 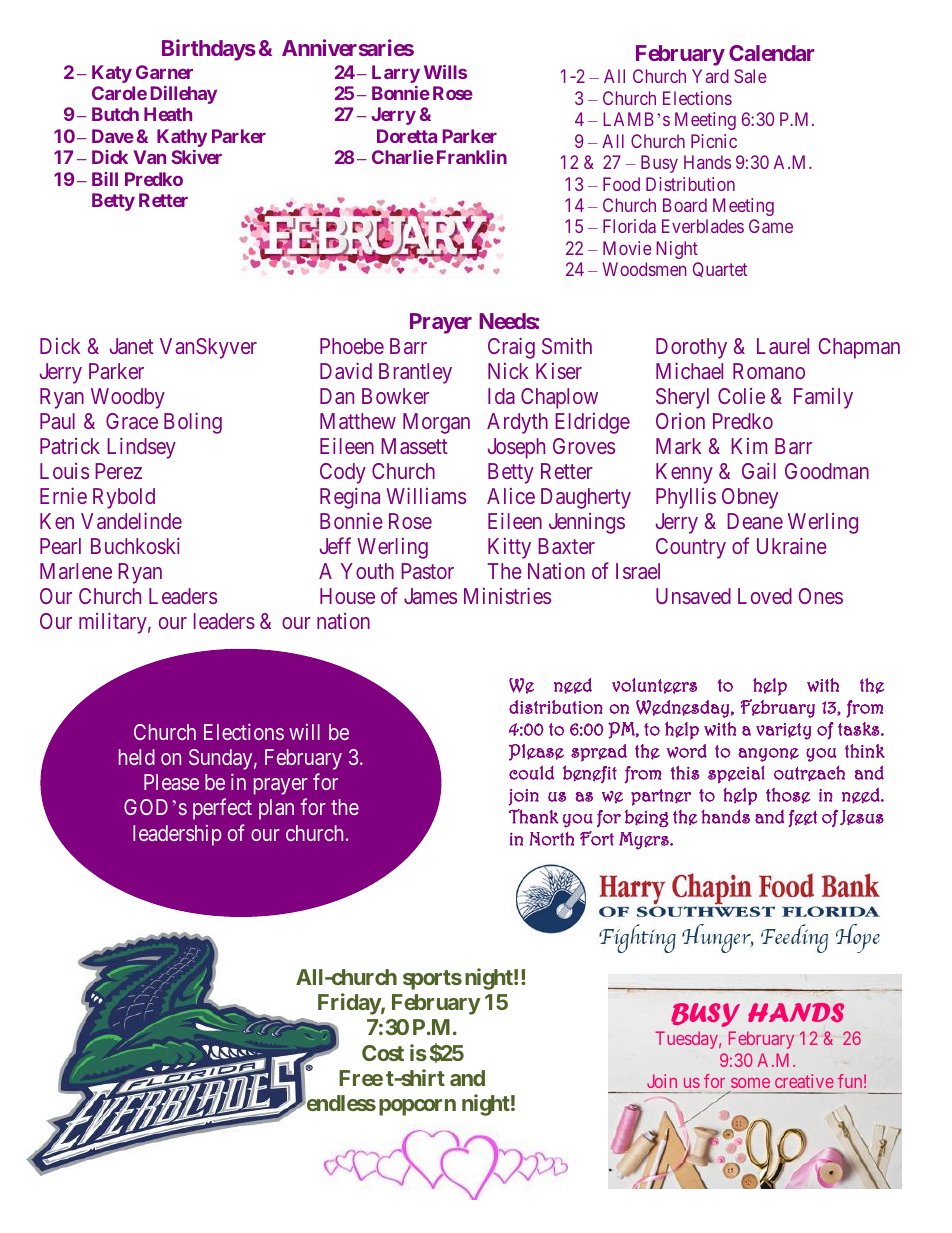 I want to click on Heath, so click(x=168, y=114).
